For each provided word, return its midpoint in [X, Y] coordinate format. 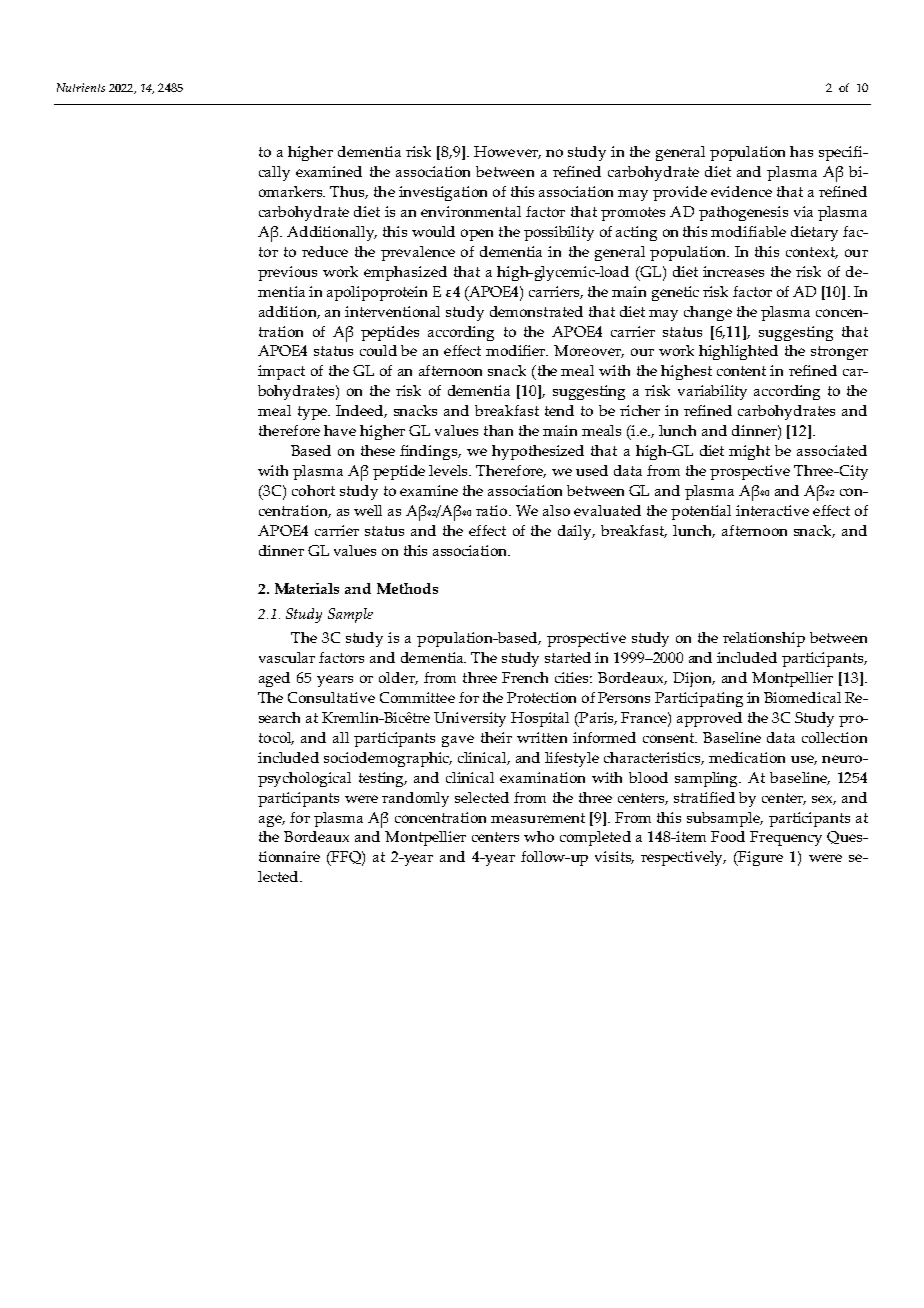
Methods [407, 588]
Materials [307, 588]
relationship [764, 639]
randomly [415, 799]
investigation [443, 193]
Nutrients [81, 87]
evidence [741, 191]
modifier [517, 350]
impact [281, 372]
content [741, 371]
